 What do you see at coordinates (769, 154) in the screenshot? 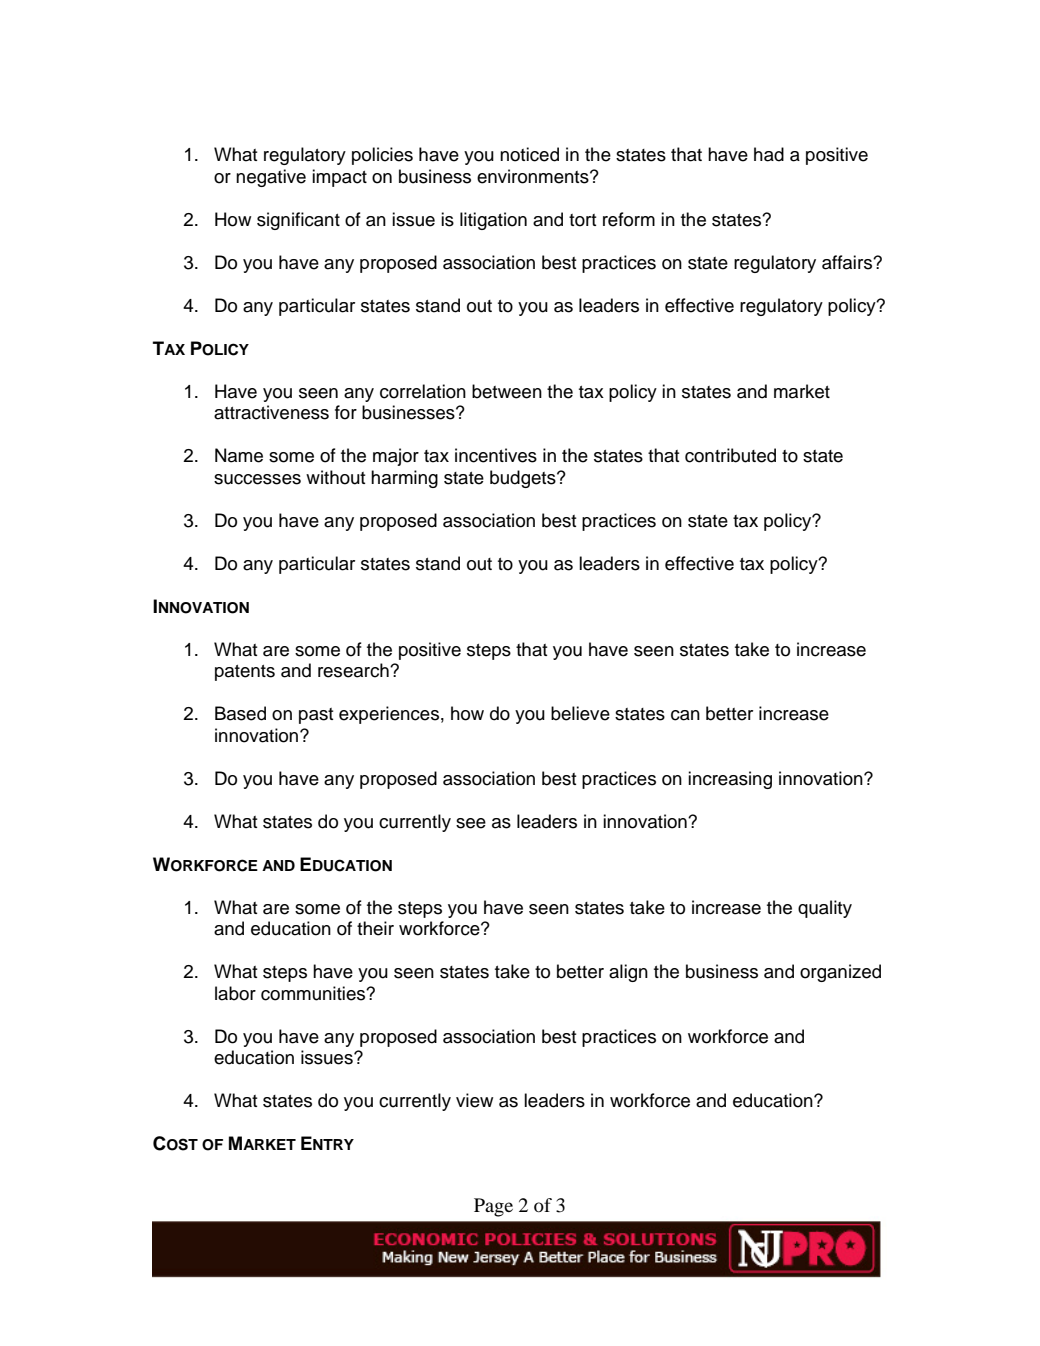
I see `had` at bounding box center [769, 154].
